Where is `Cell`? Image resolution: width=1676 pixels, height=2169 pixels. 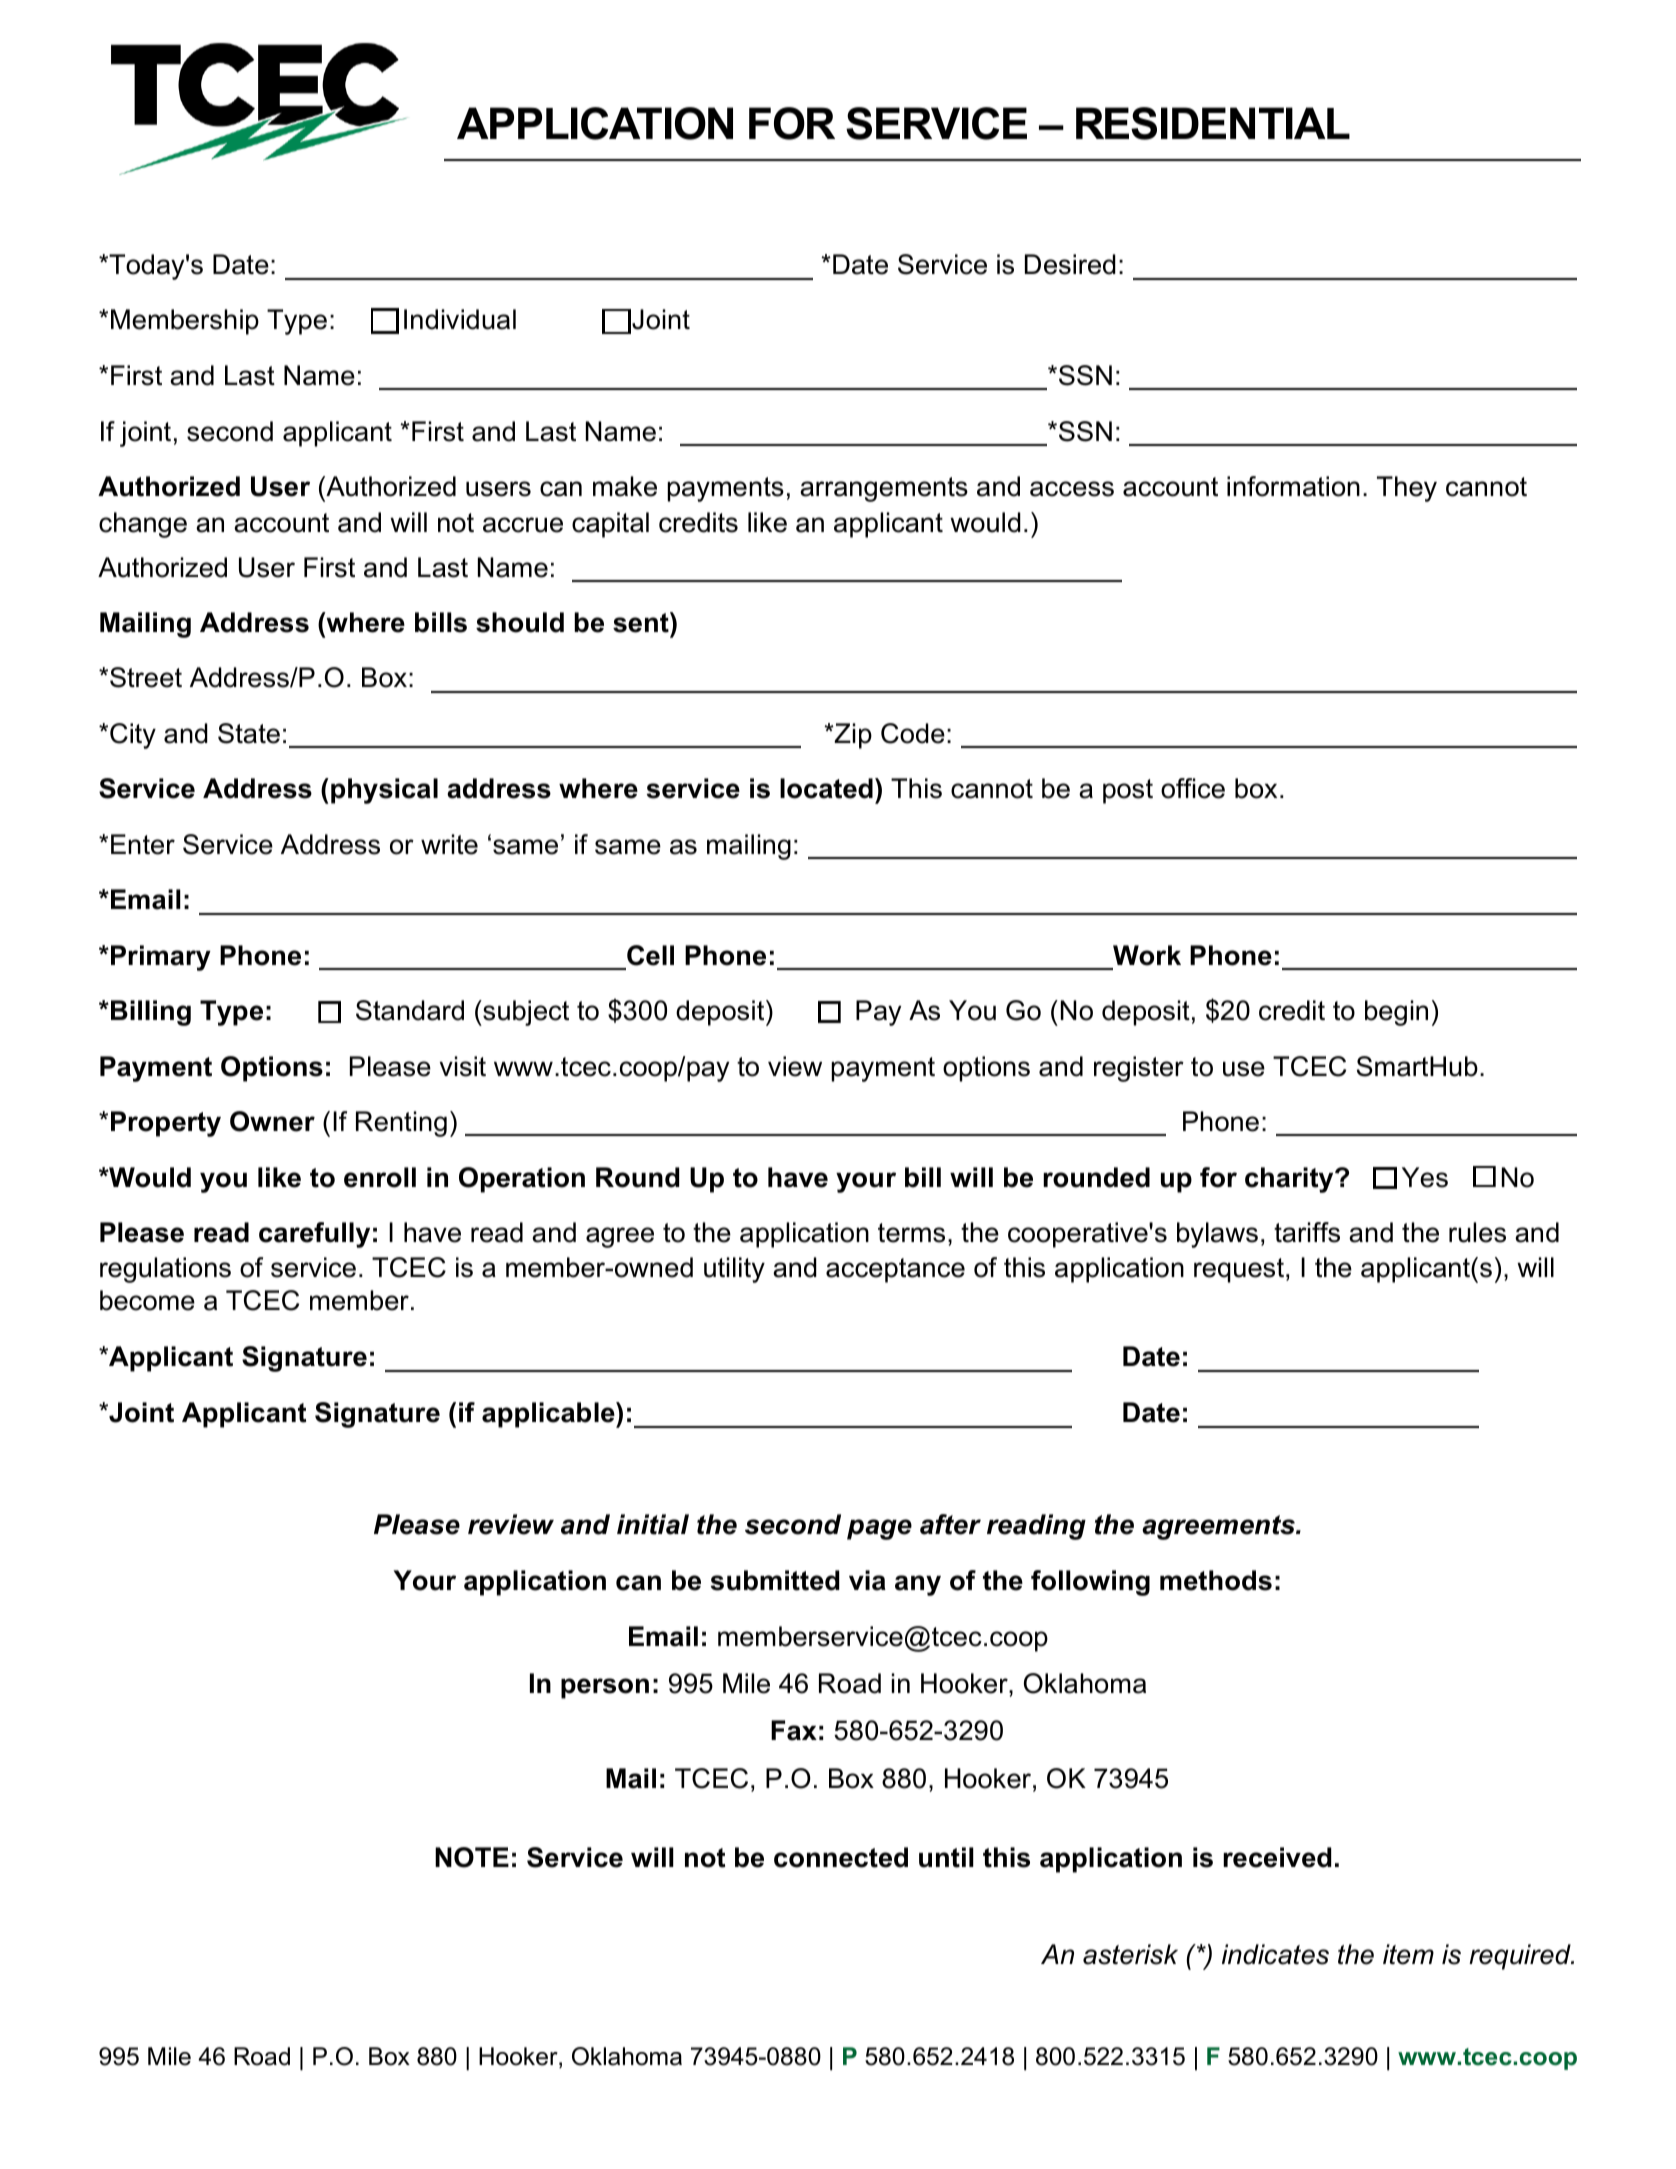
Cell is located at coordinates (650, 955).
